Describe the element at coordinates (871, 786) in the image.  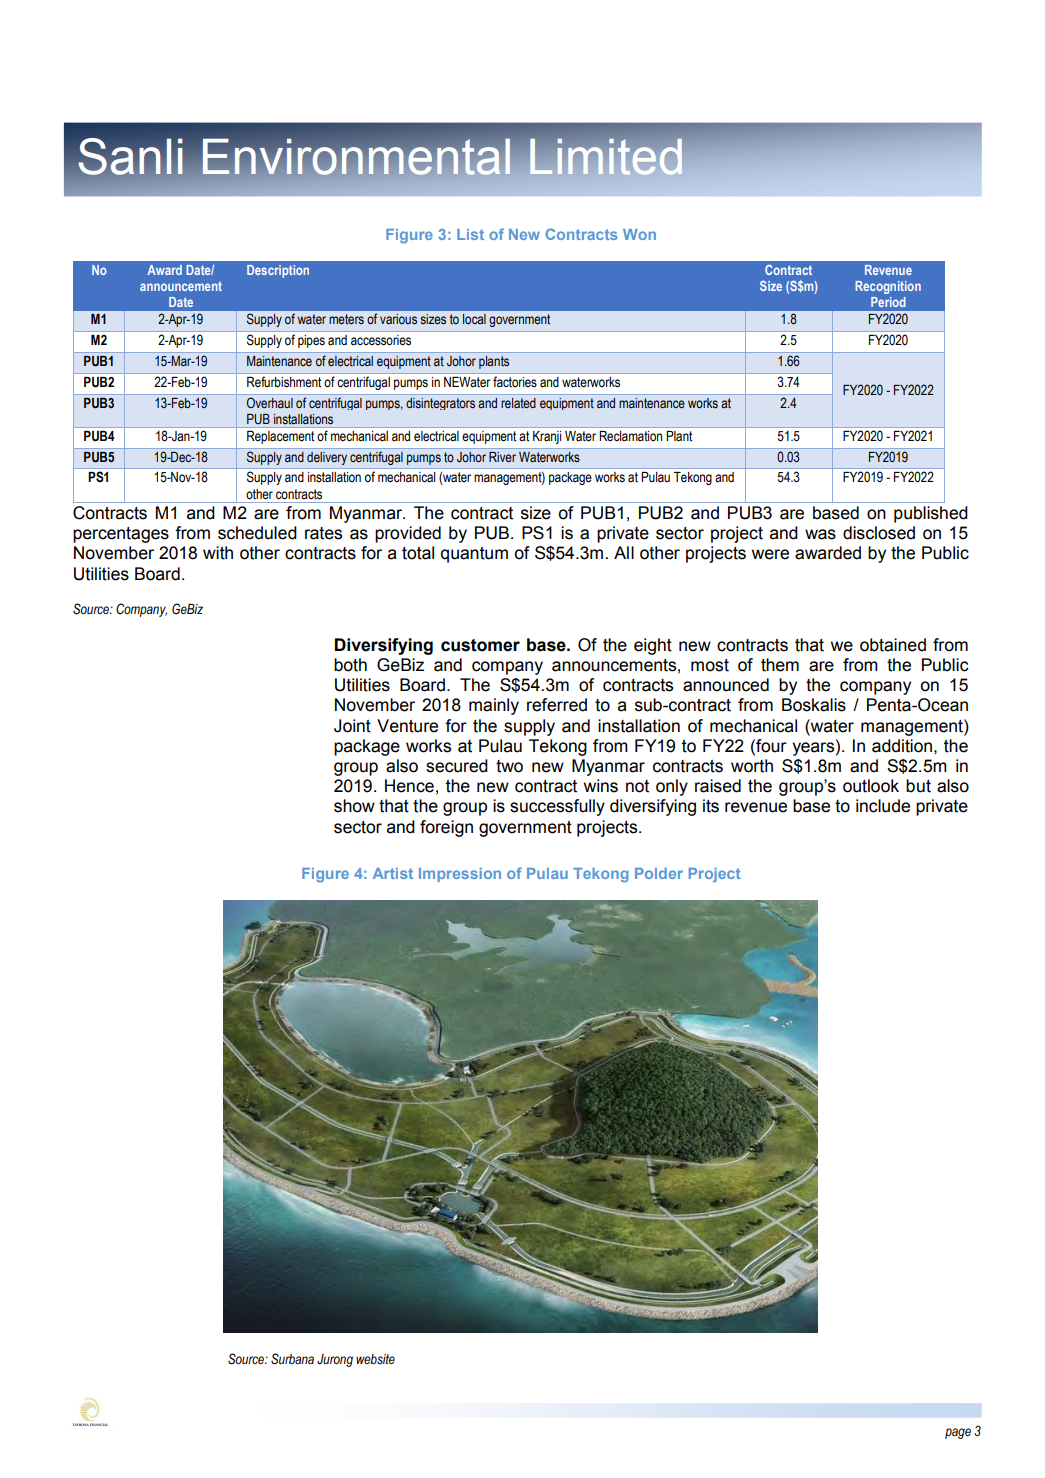
I see `outlook` at that location.
